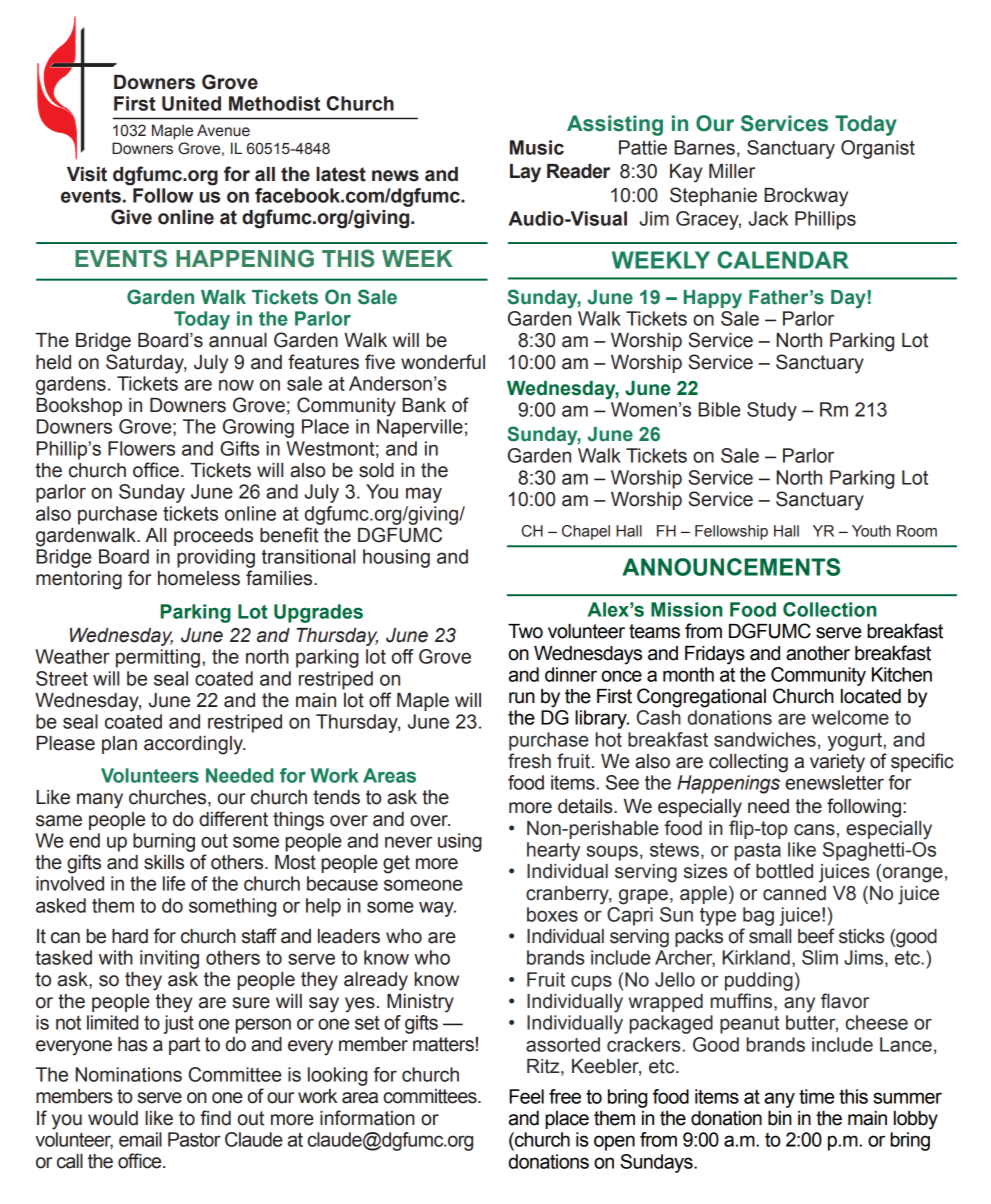  Describe the element at coordinates (140, 1139) in the screenshot. I see `email` at that location.
